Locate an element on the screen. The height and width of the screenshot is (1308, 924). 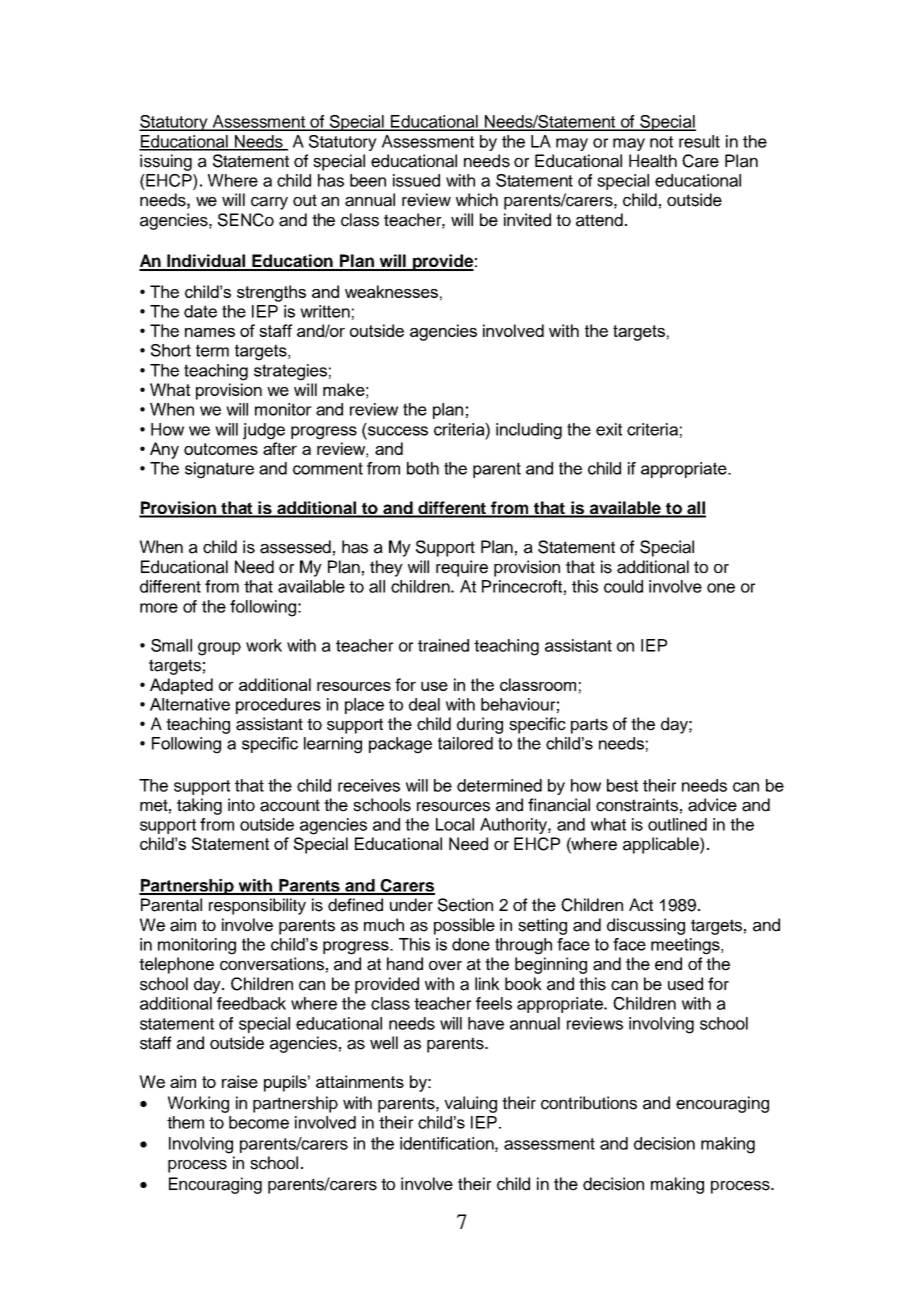
both is located at coordinates (423, 468).
